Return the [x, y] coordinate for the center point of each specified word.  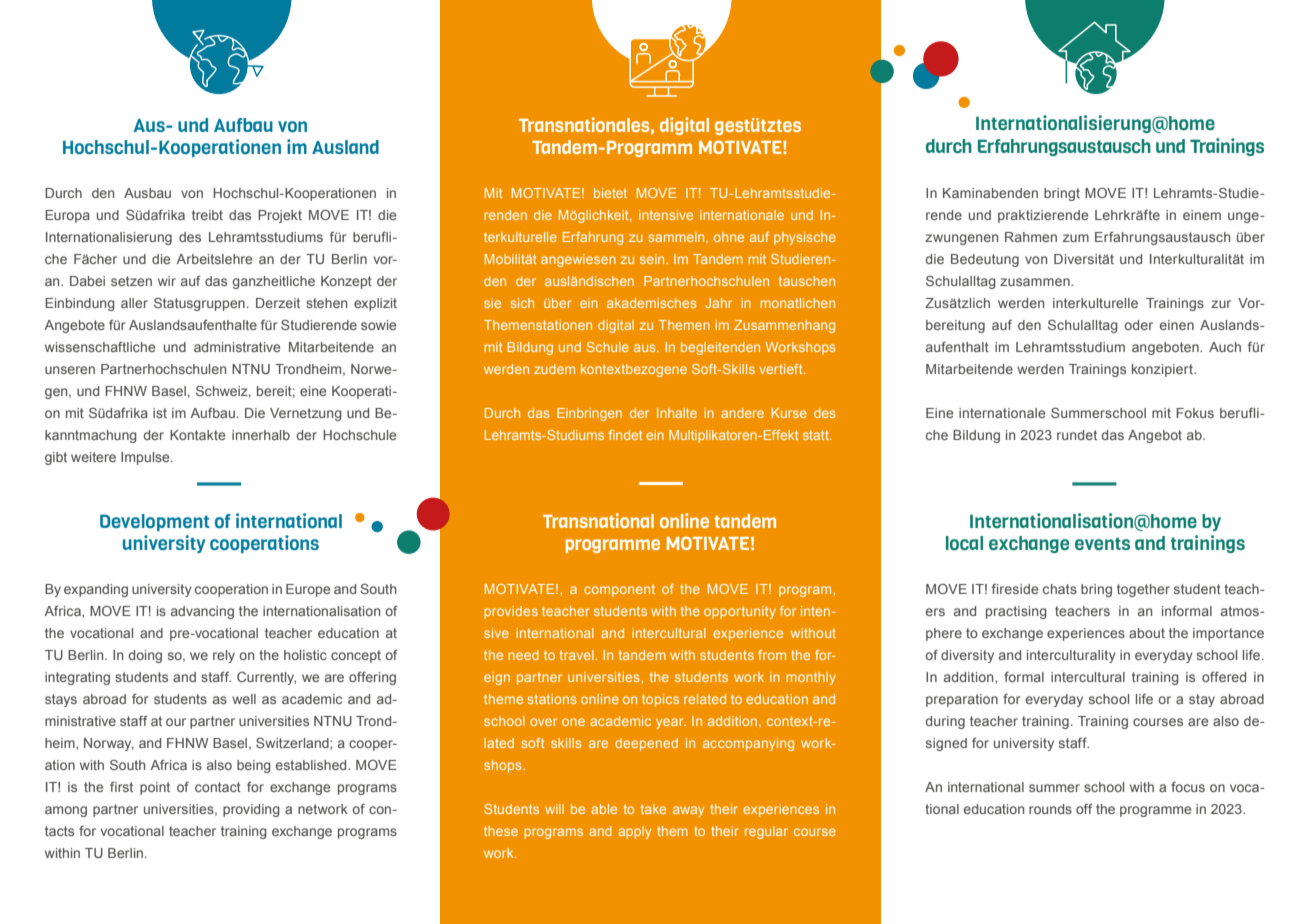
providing [251, 810]
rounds [1050, 809]
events [1102, 543]
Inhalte [677, 413]
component [619, 590]
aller [134, 303]
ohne [729, 237]
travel [578, 655]
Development [155, 522]
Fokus [1195, 413]
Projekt [280, 216]
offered [1224, 677]
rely [224, 656]
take [653, 809]
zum [1076, 238]
